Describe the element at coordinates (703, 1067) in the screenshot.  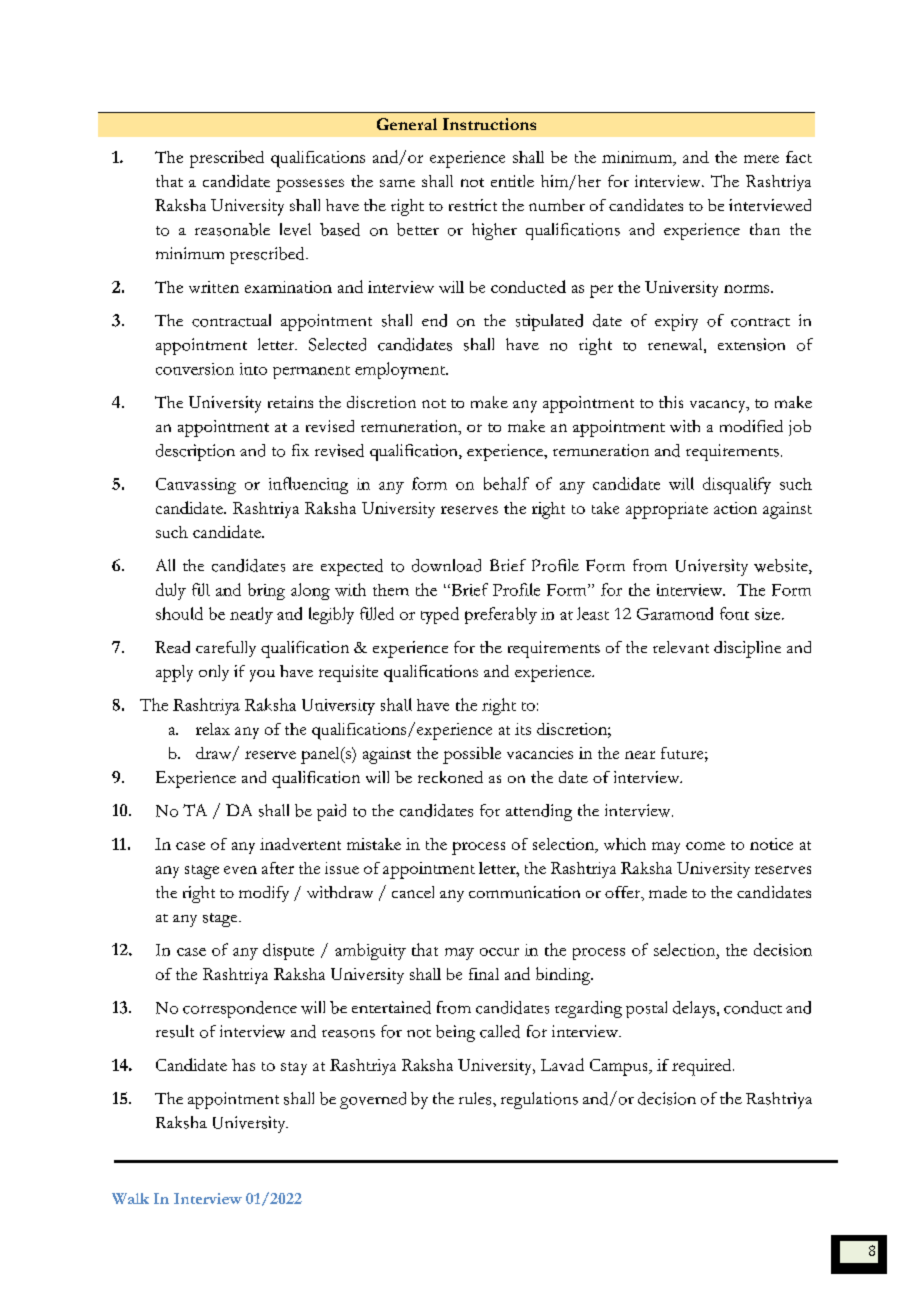
I see `required` at that location.
